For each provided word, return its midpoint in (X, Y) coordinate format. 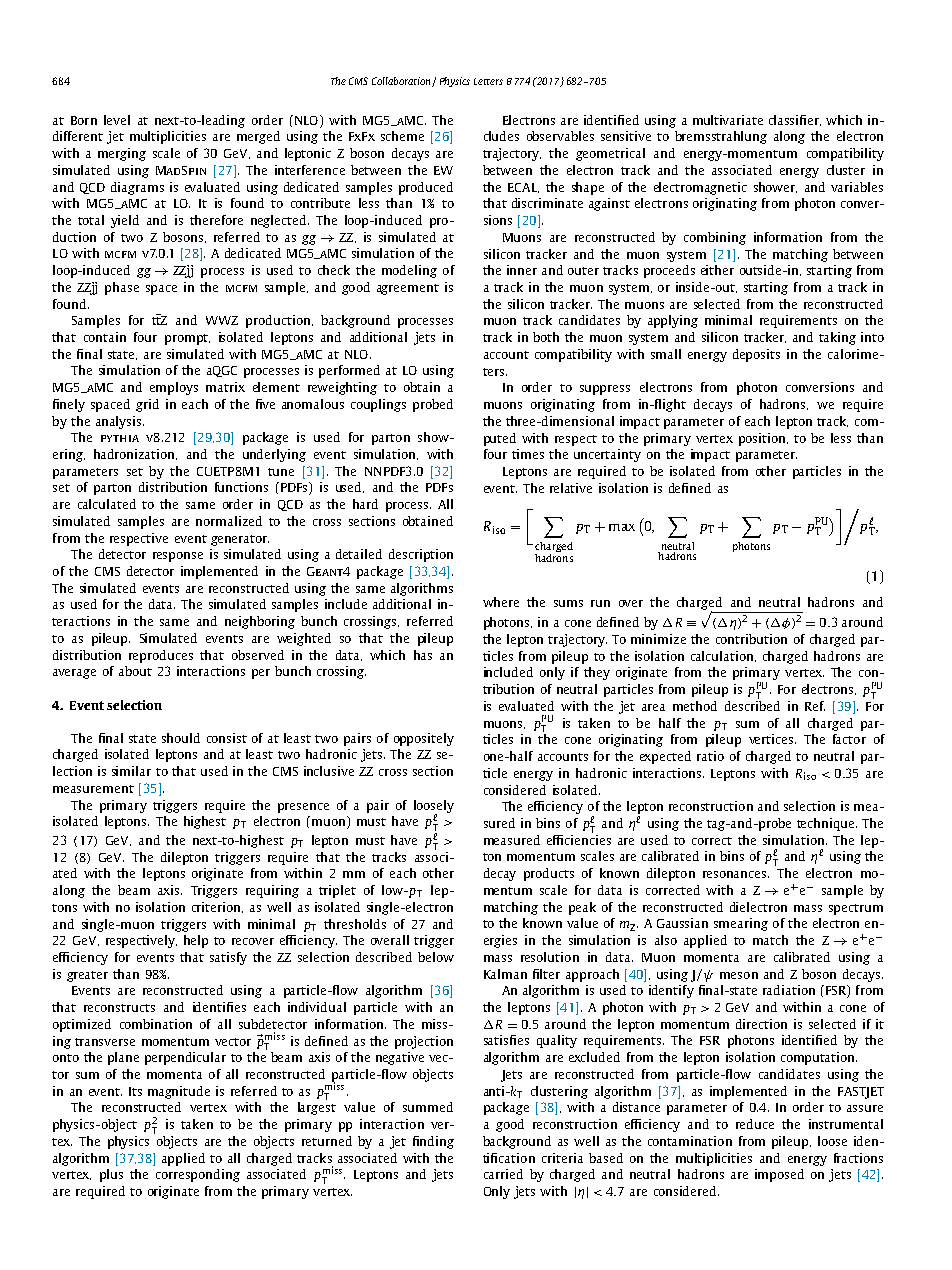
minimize (658, 639)
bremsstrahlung (721, 137)
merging (122, 154)
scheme (402, 136)
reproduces (161, 656)
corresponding (198, 1175)
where (501, 602)
